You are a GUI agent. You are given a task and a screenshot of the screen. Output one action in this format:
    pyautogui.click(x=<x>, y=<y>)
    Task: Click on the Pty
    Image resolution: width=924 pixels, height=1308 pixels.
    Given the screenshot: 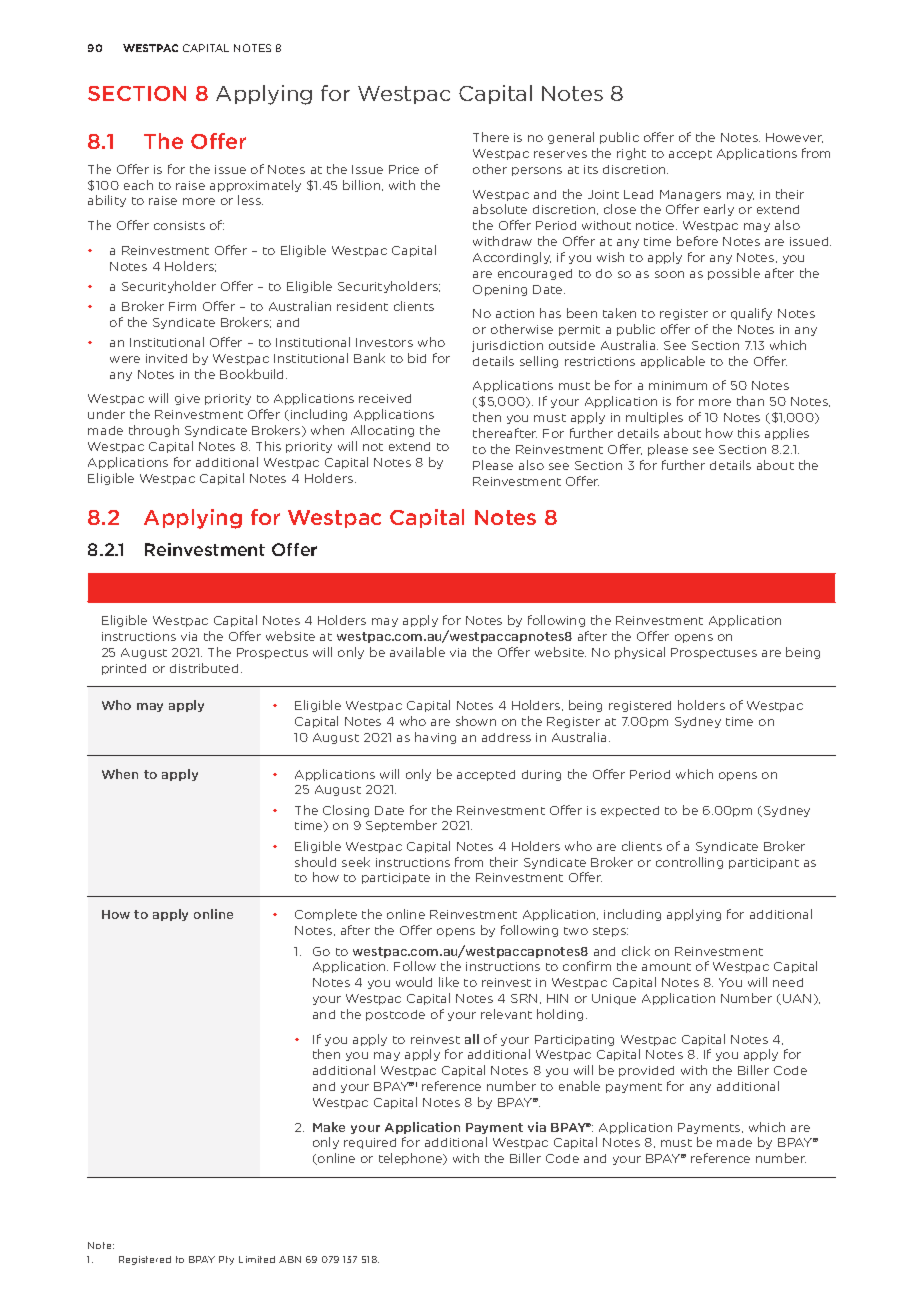 What is the action you would take?
    pyautogui.click(x=226, y=1260)
